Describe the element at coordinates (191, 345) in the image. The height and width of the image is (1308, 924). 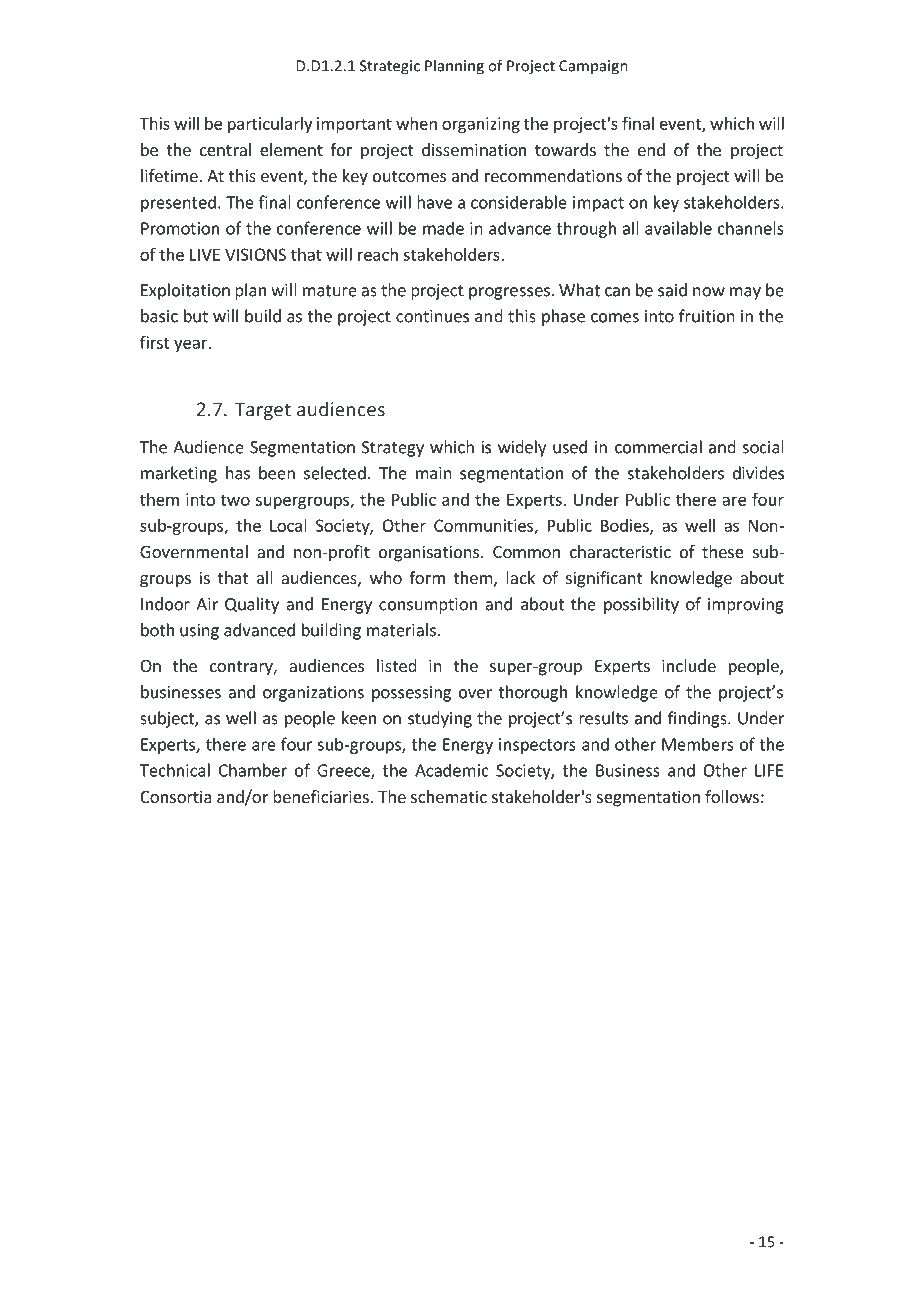
I see `year` at that location.
